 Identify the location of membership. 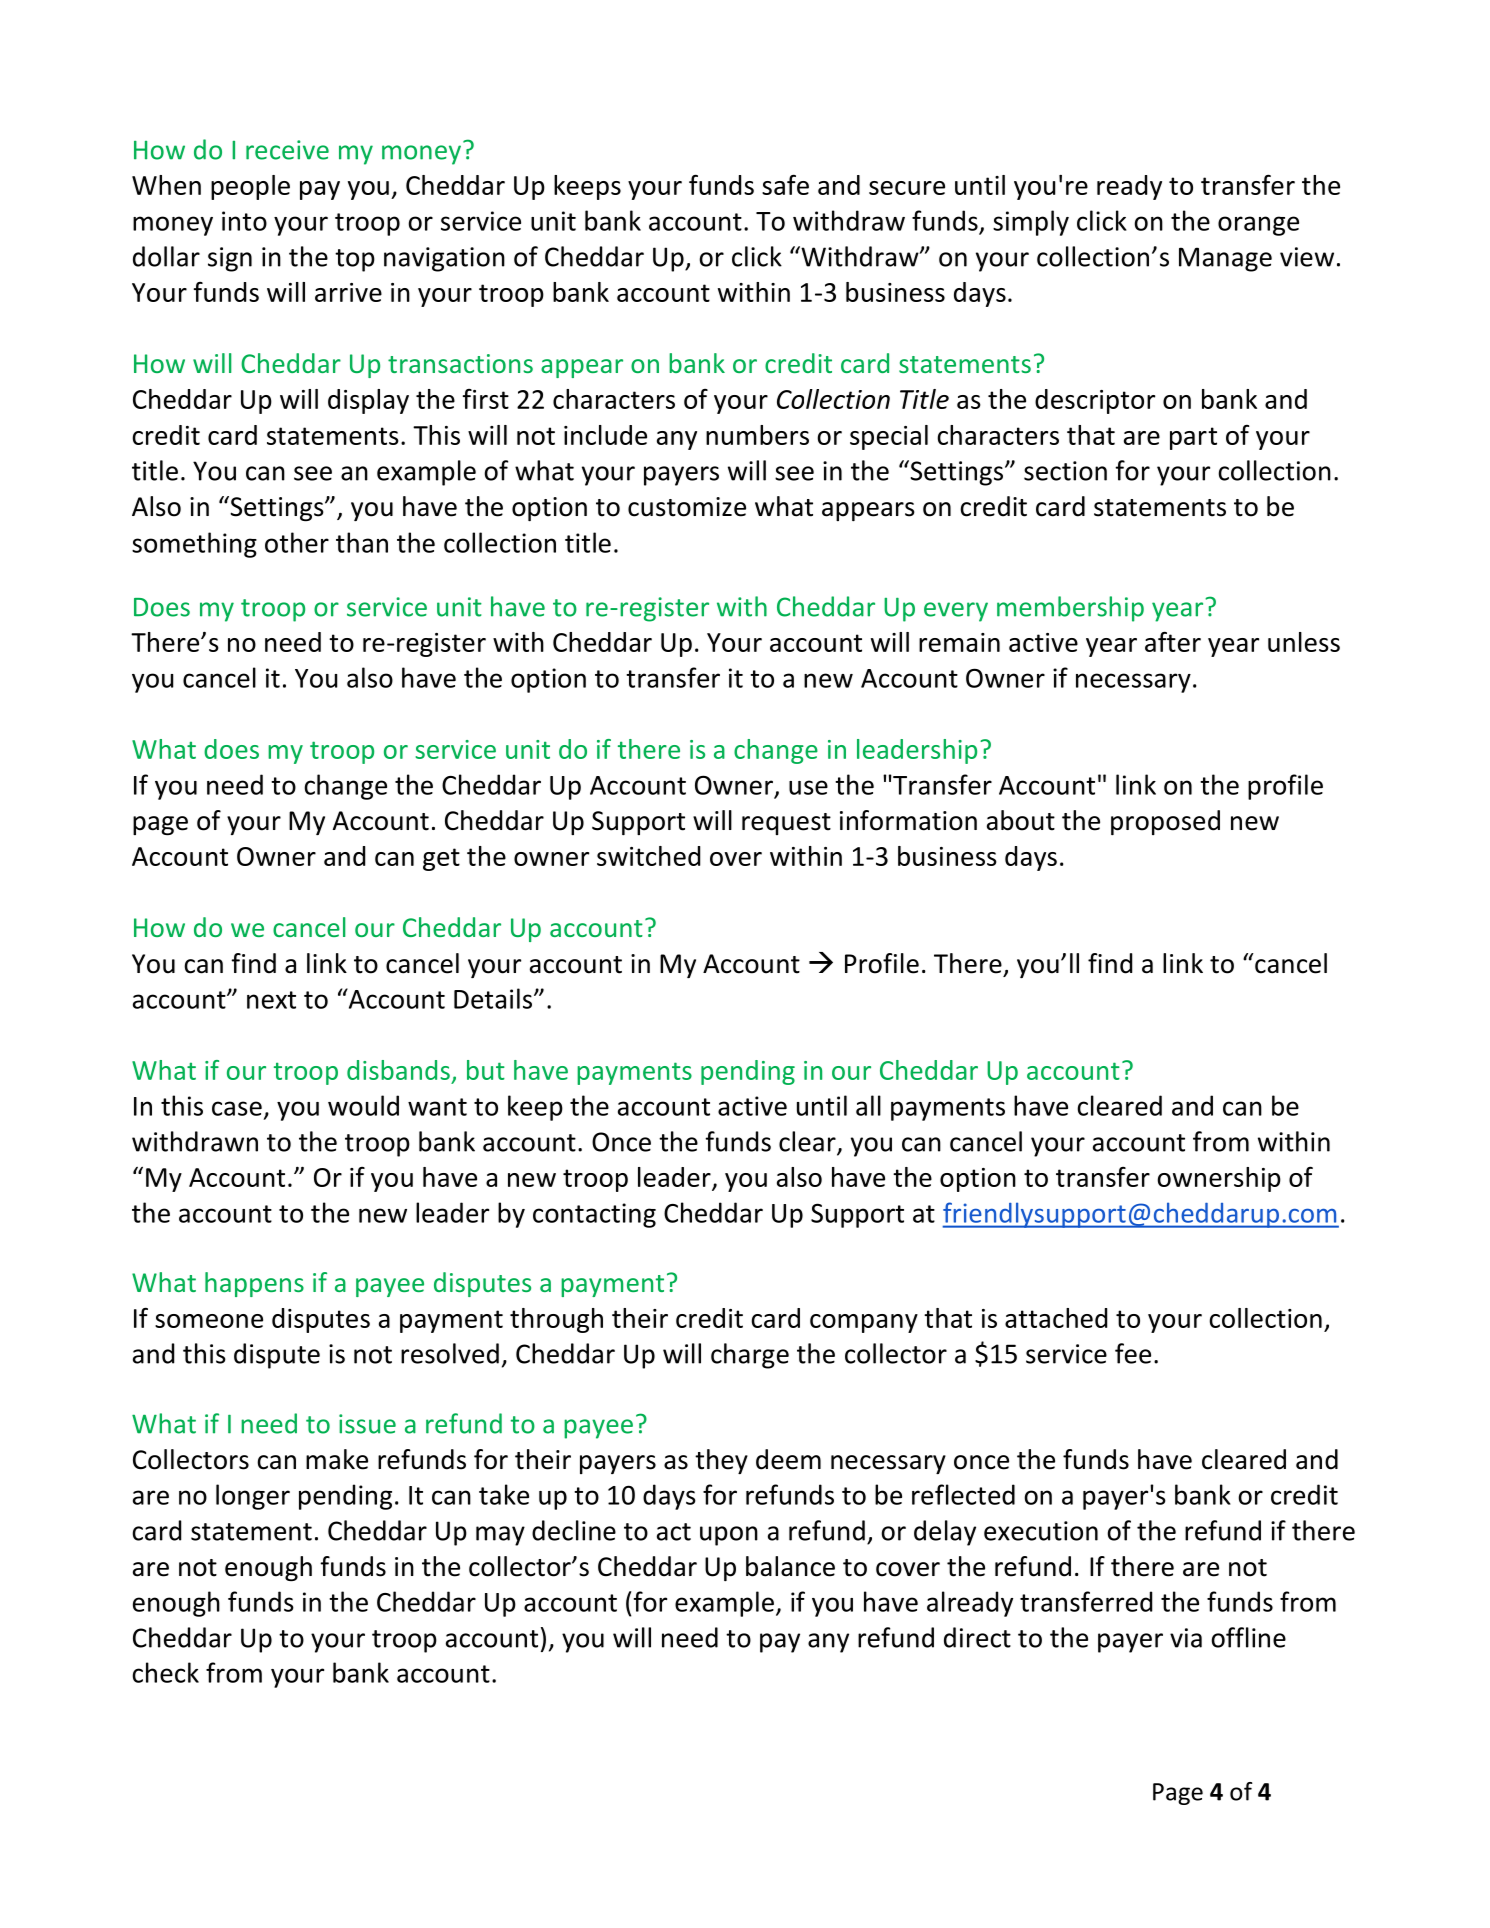
(1070, 609).
